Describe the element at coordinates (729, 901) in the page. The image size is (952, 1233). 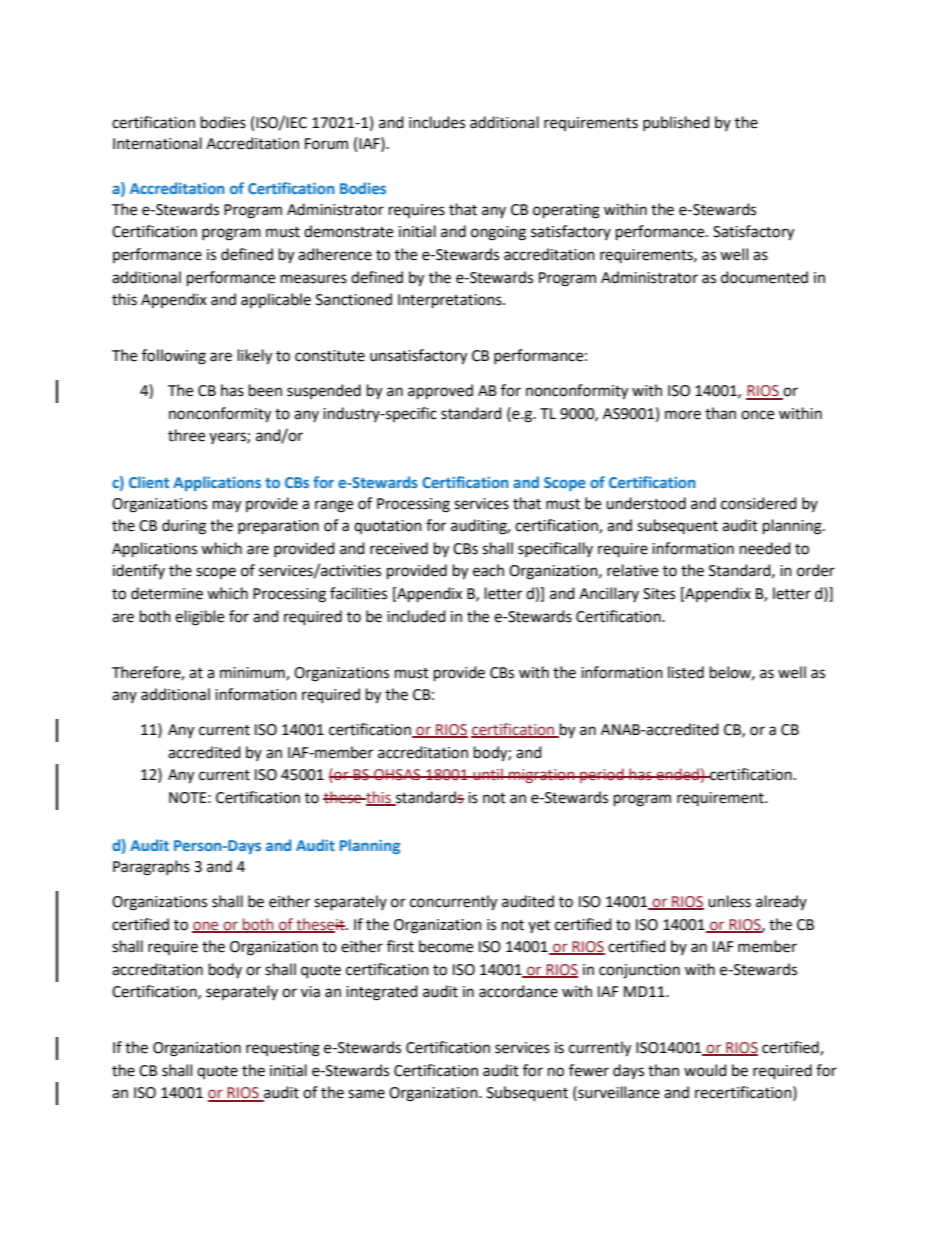
I see `unless` at that location.
